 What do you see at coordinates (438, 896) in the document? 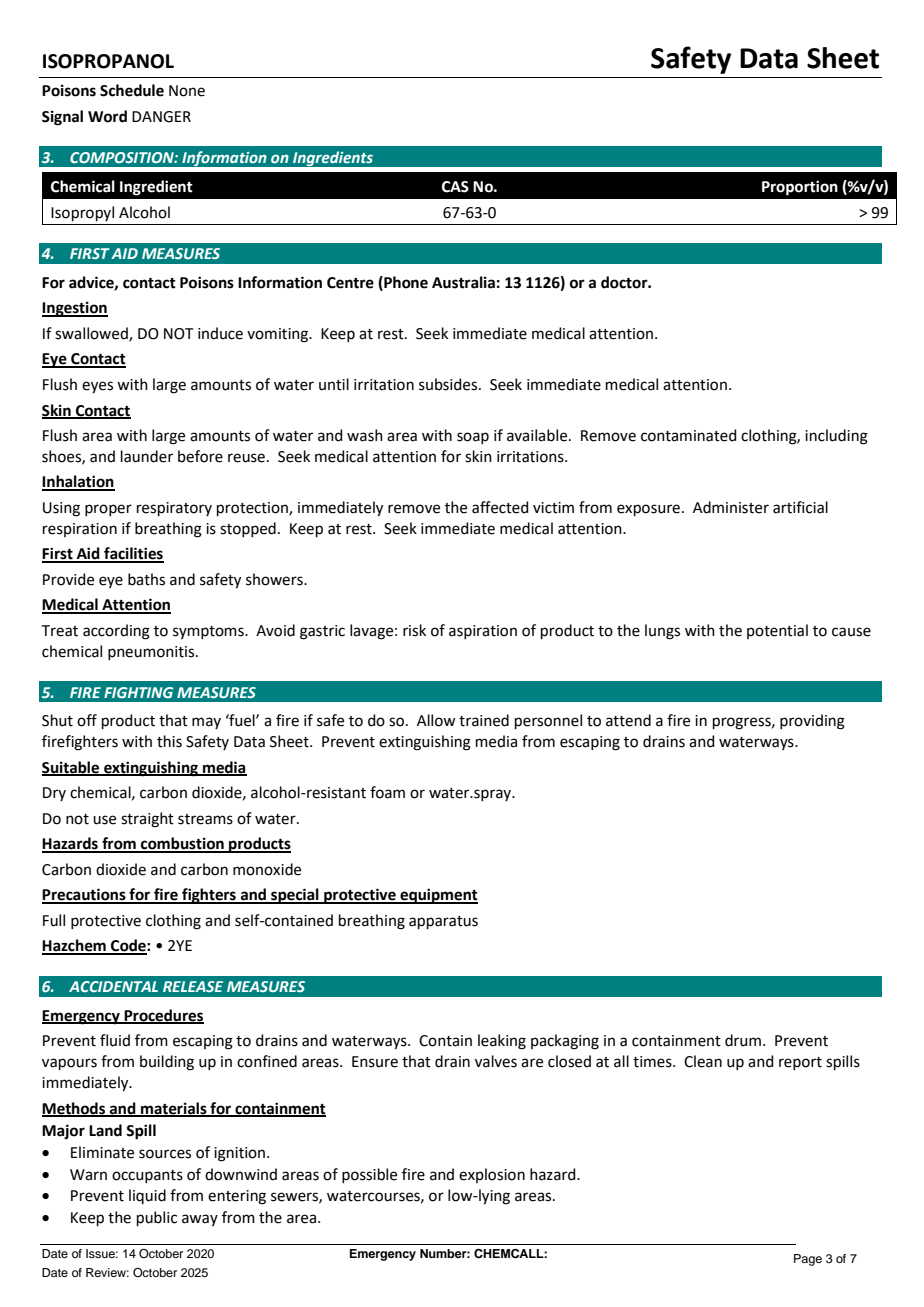
I see `equipment` at bounding box center [438, 896].
